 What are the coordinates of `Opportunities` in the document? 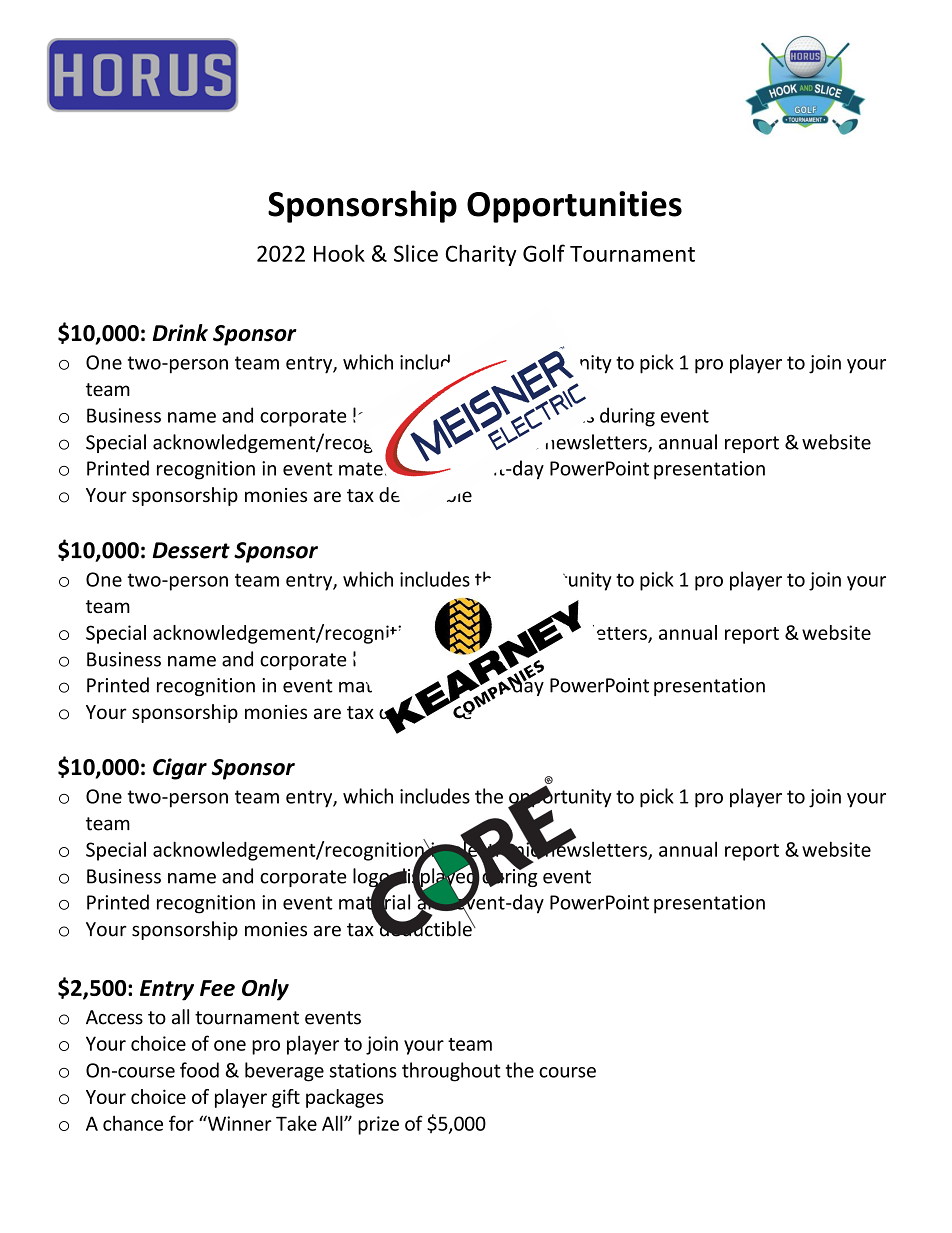 It's located at (574, 207).
